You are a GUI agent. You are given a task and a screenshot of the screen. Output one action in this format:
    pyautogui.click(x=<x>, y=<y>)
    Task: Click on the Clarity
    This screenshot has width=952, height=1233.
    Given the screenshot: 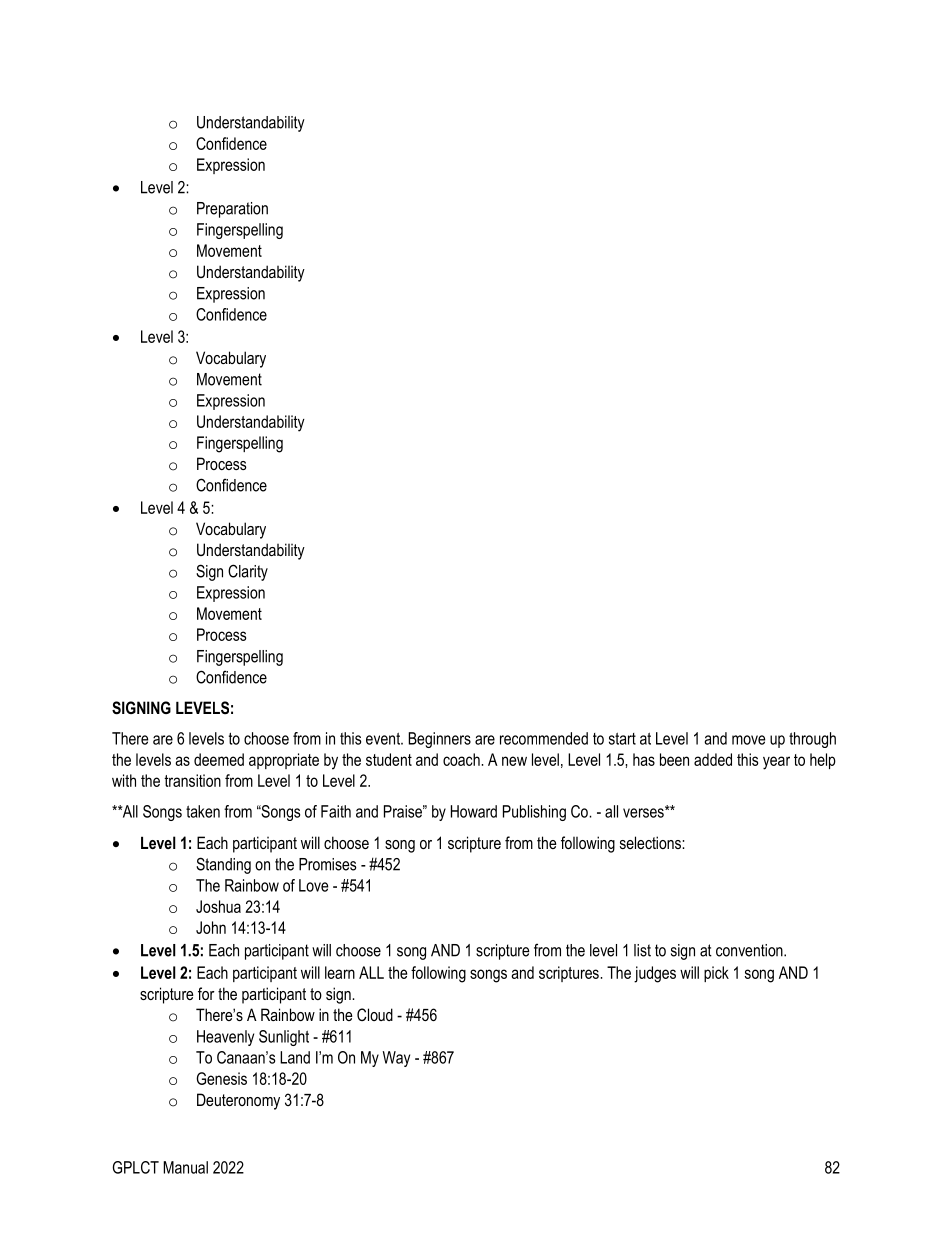 What is the action you would take?
    pyautogui.click(x=248, y=572)
